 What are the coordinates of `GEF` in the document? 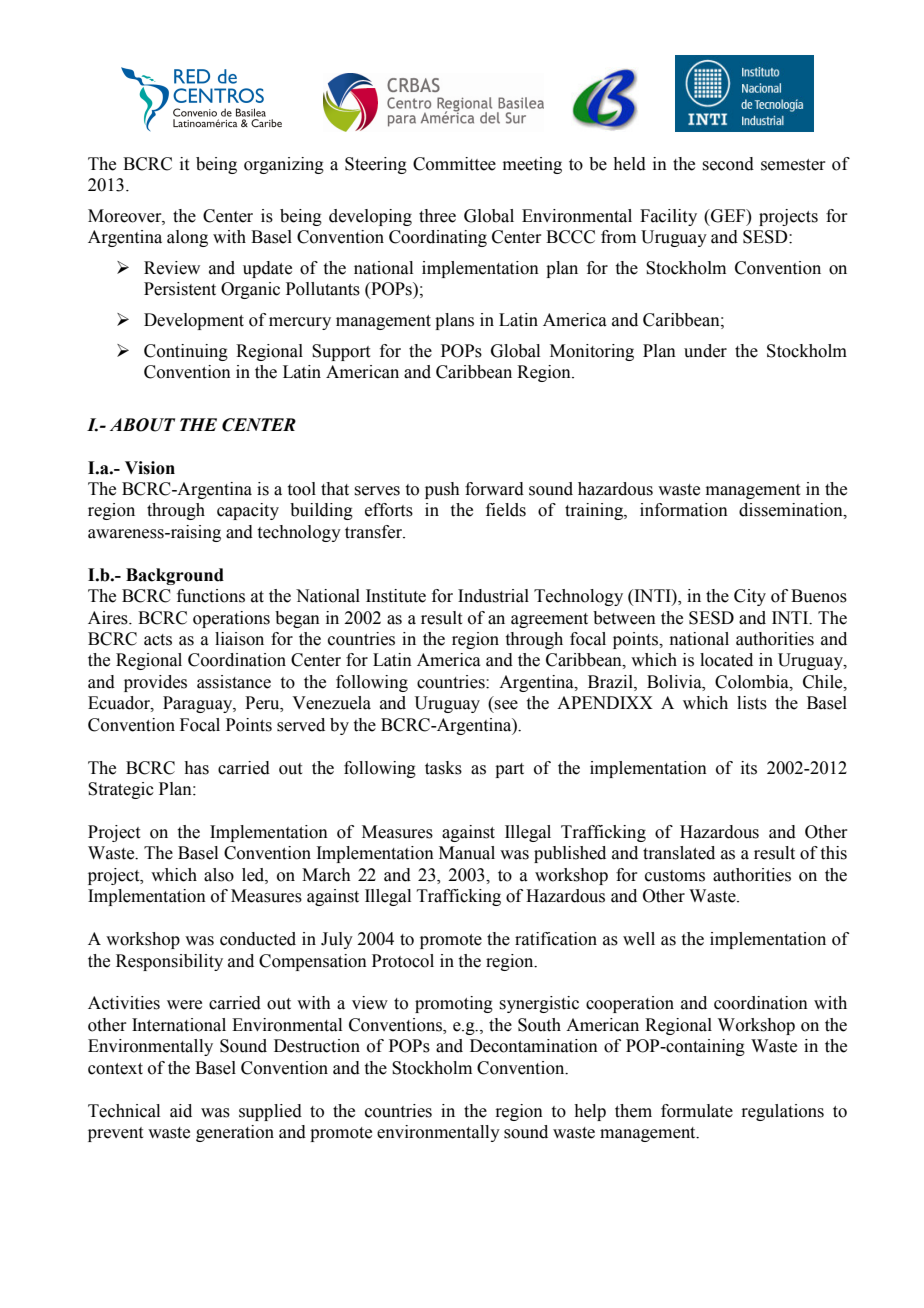 It's located at (728, 216).
